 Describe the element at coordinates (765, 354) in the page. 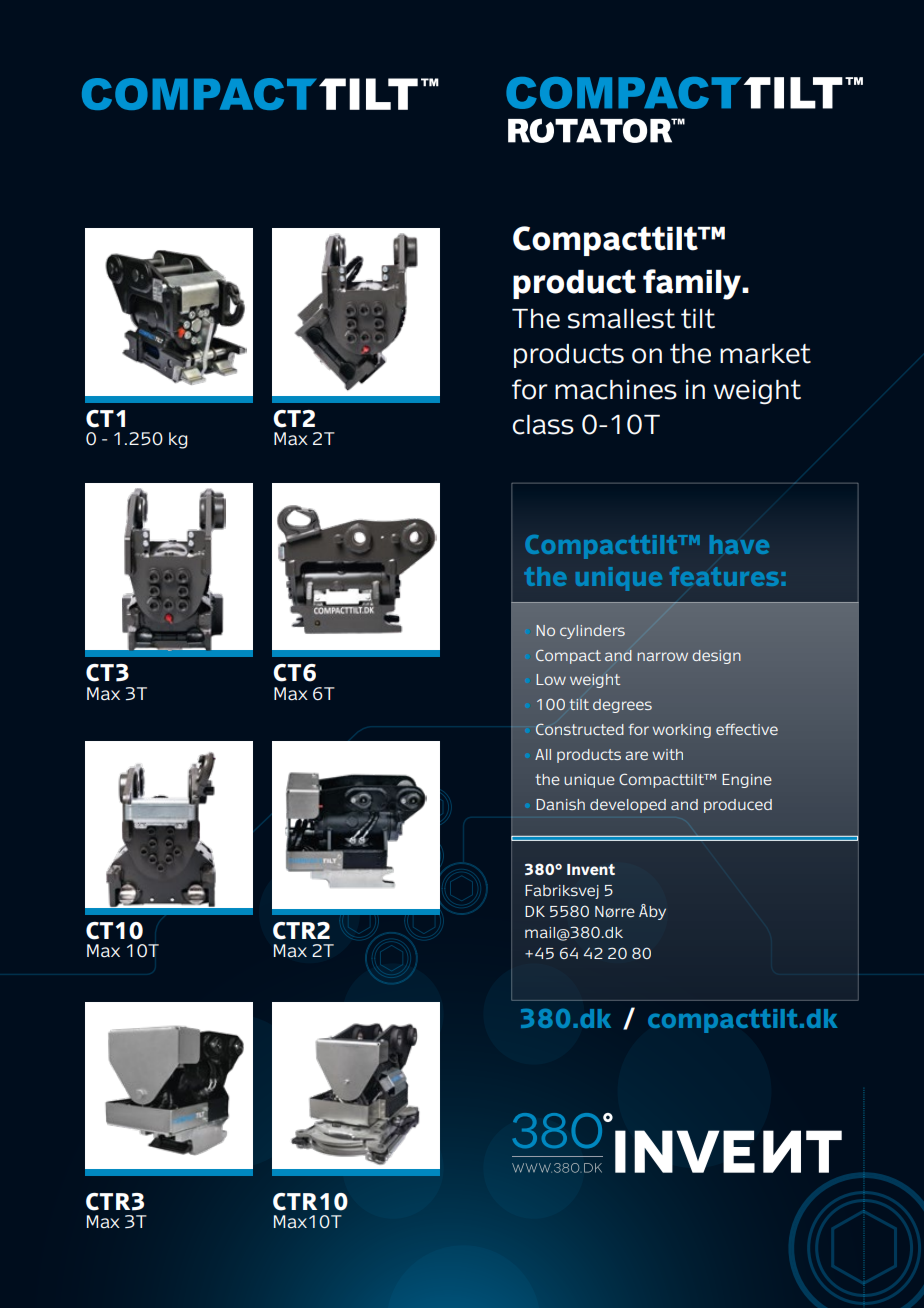

I see `market` at that location.
